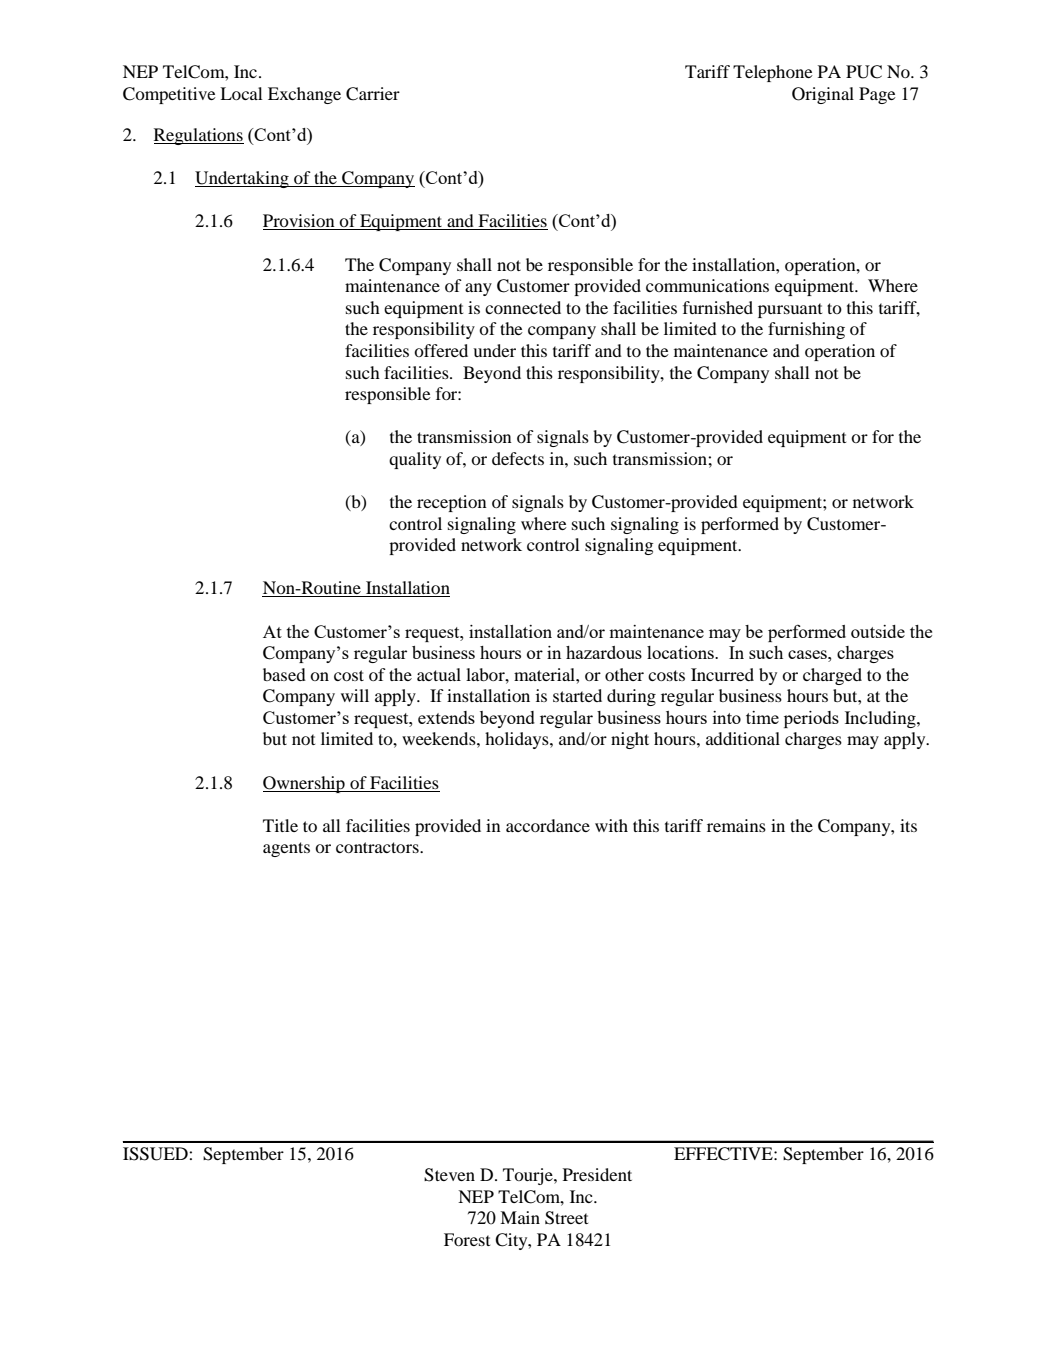 The image size is (1044, 1351). I want to click on Original, so click(823, 95).
